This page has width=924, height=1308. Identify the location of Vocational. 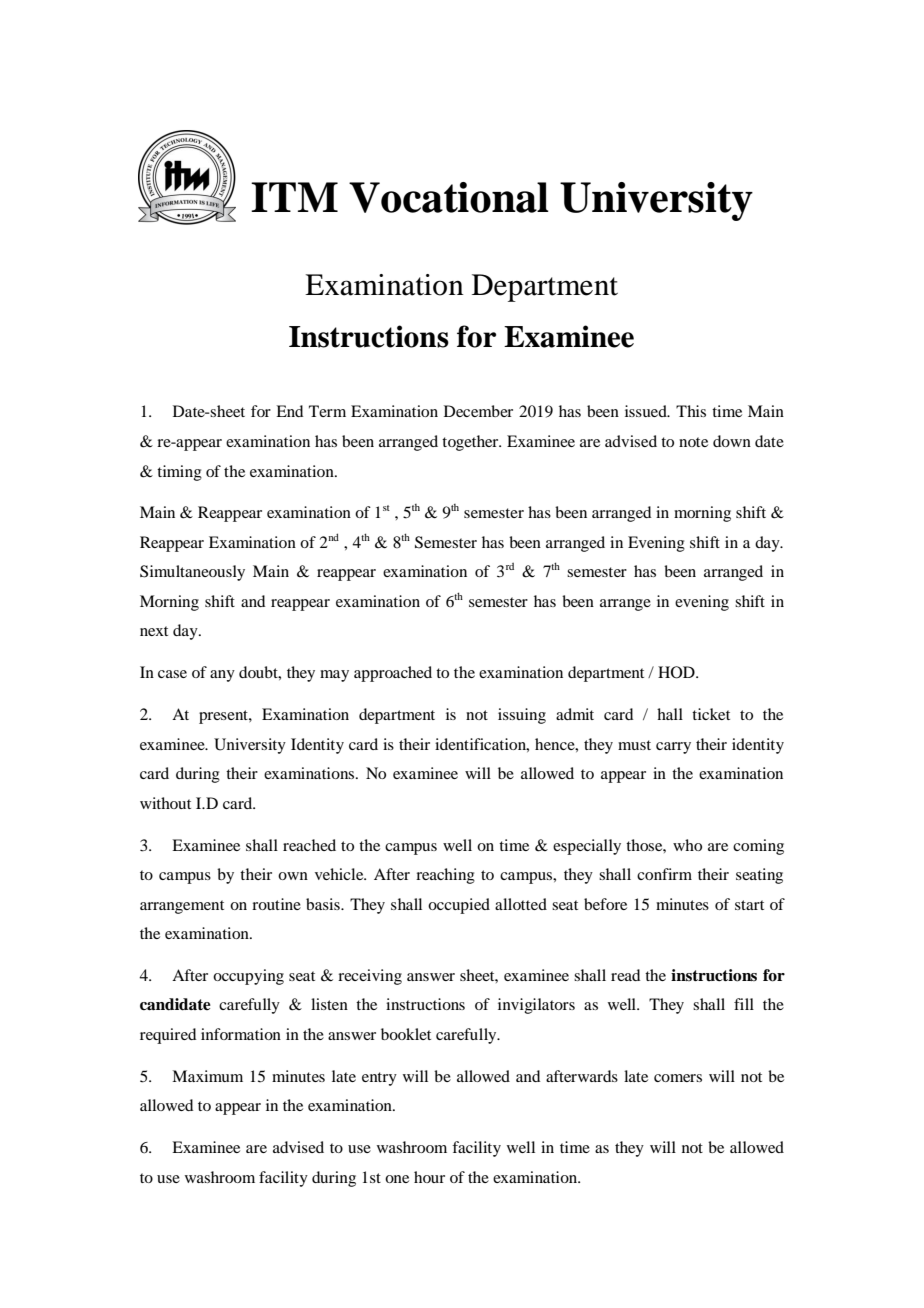
(449, 197).
